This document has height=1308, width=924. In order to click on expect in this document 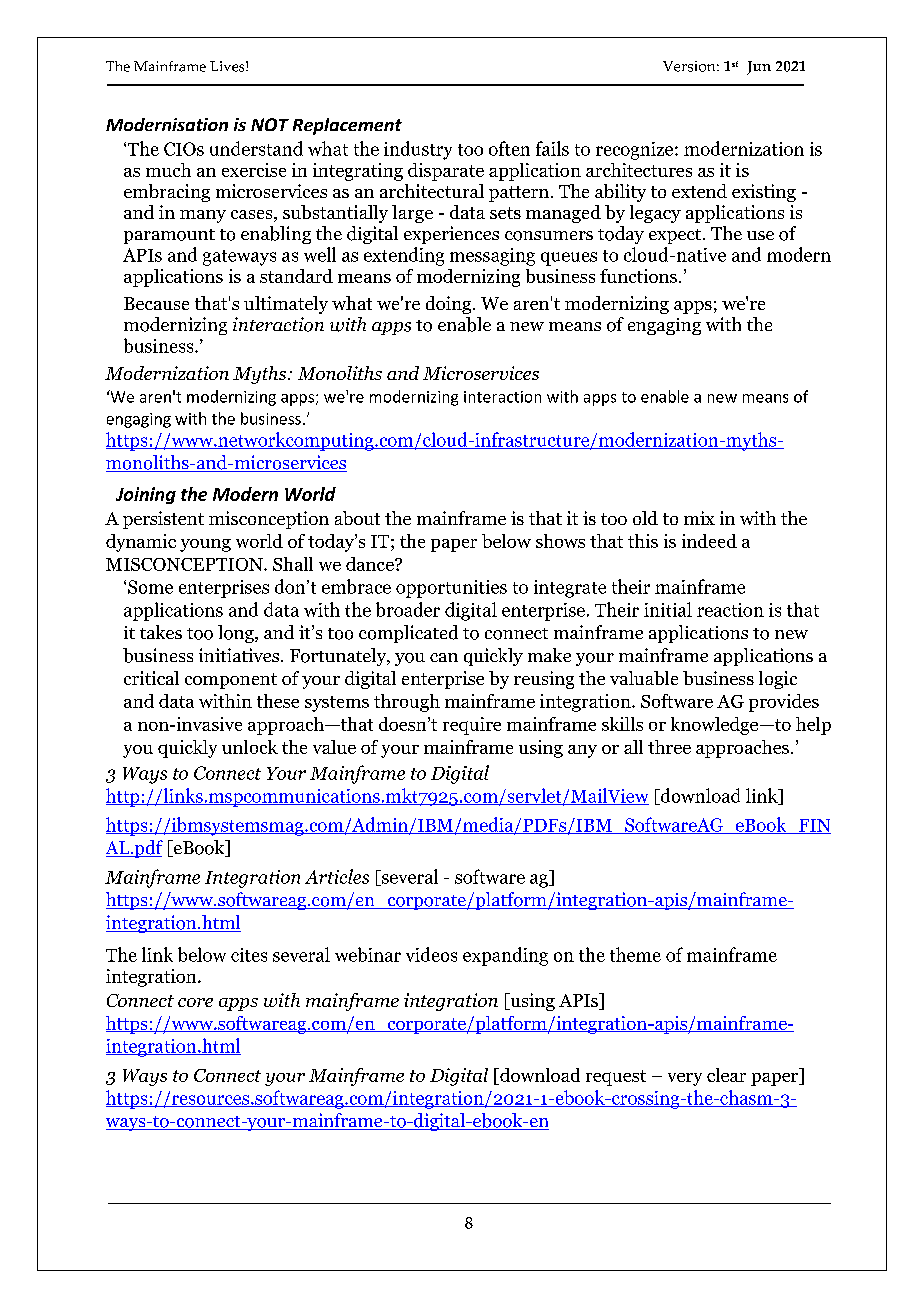, I will do `click(676, 236)`.
